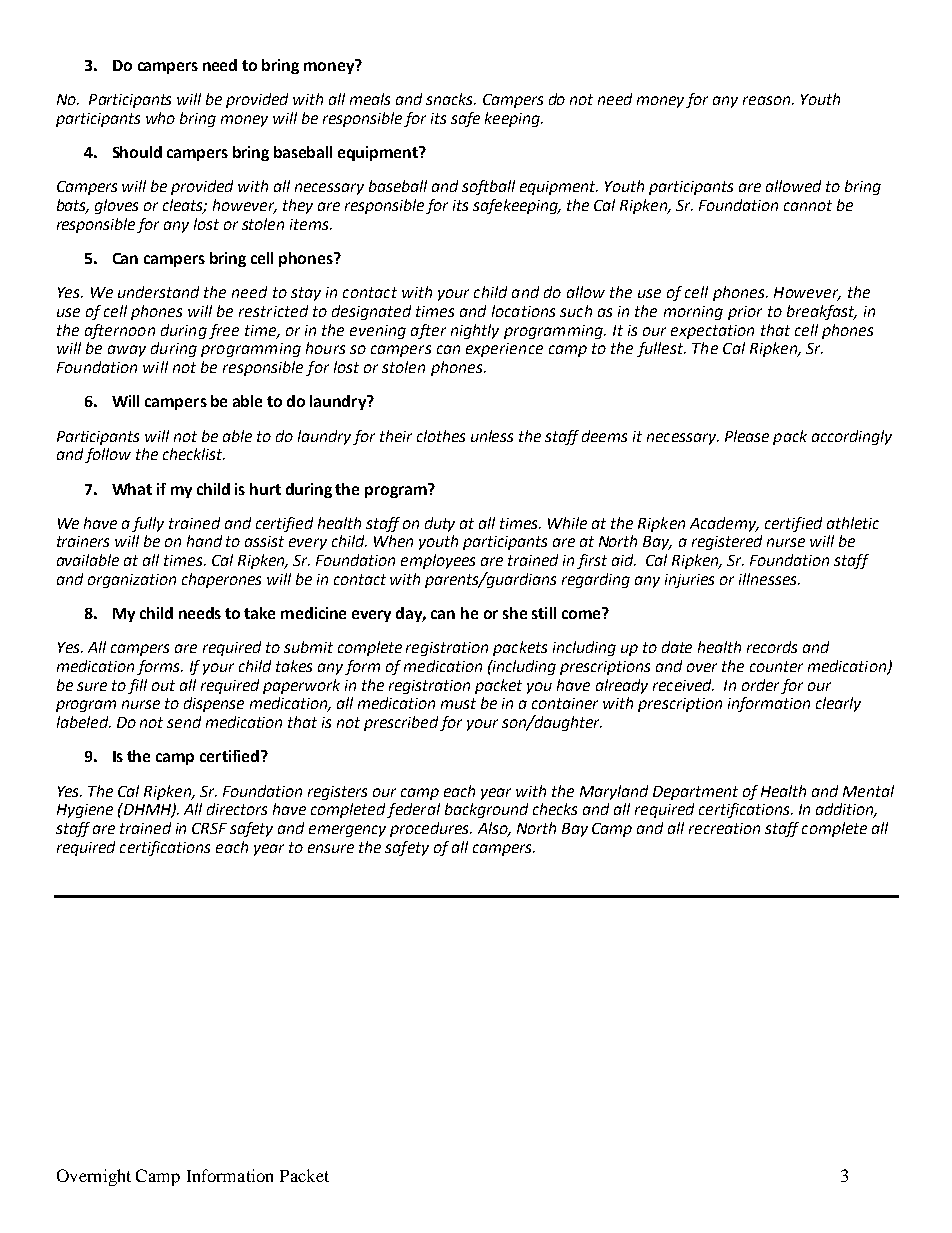 The width and height of the document is (952, 1233). What do you see at coordinates (451, 99) in the document?
I see `snacks` at bounding box center [451, 99].
